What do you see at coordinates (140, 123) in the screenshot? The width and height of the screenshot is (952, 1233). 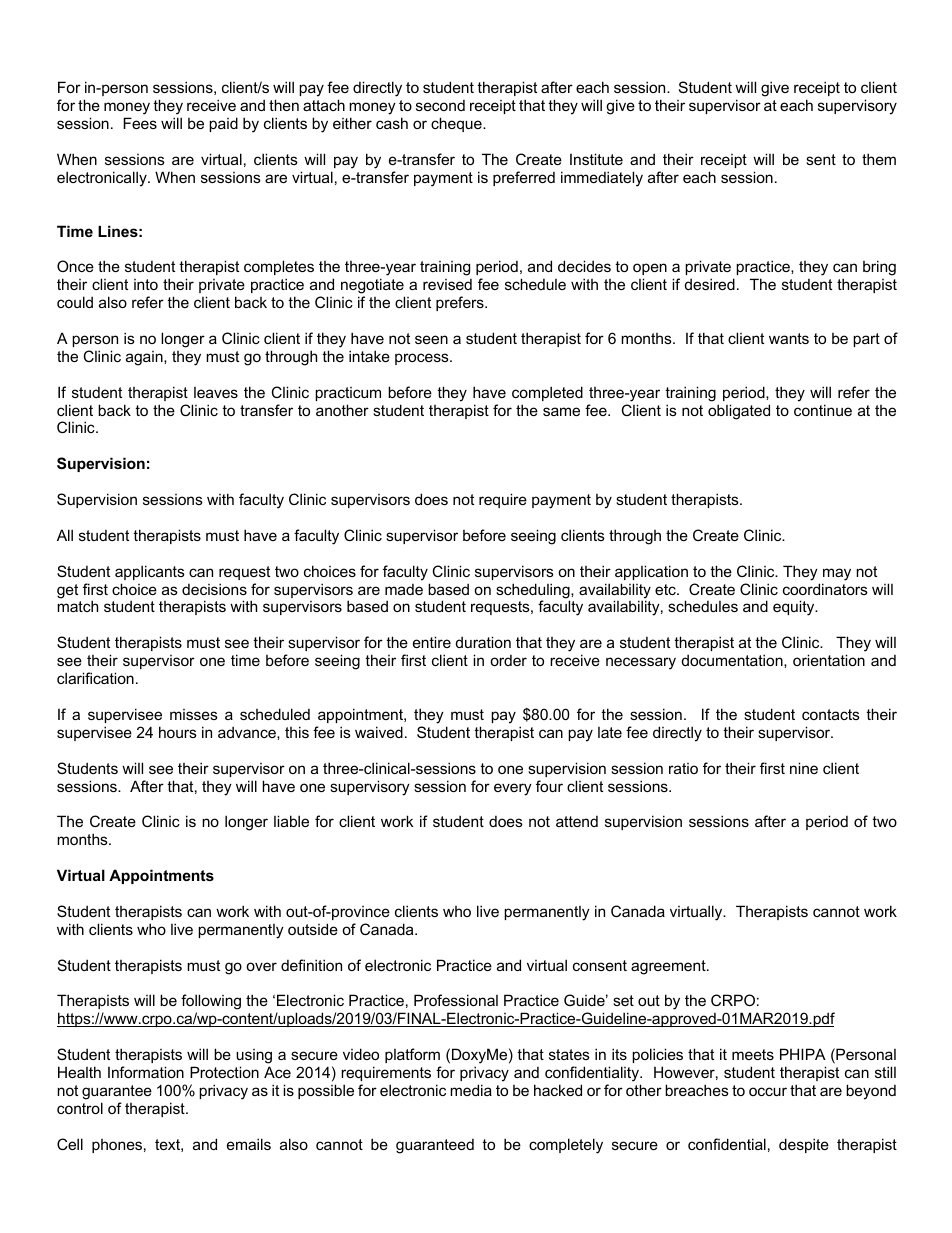 I see `Fees` at bounding box center [140, 123].
